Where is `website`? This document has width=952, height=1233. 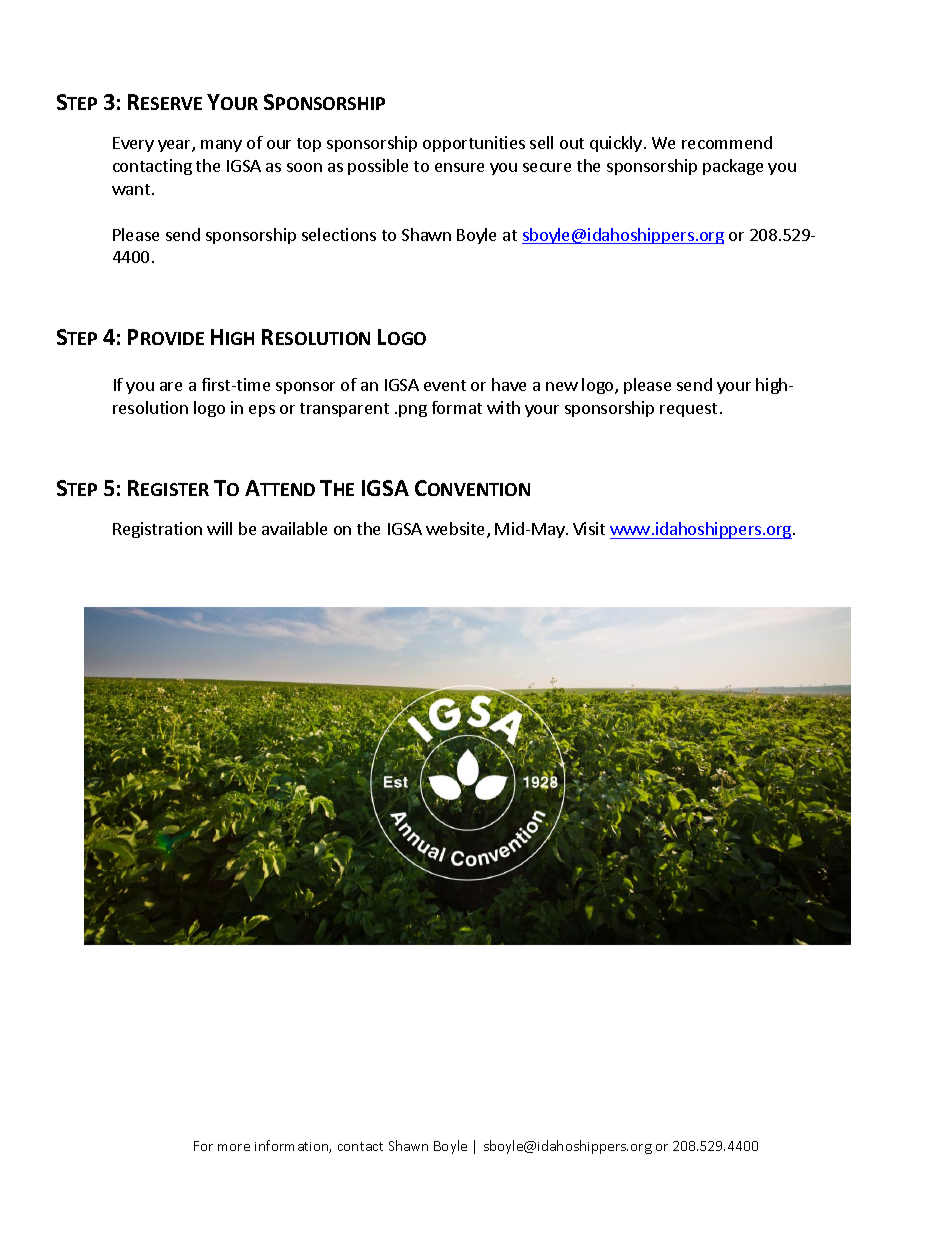 website is located at coordinates (457, 530).
